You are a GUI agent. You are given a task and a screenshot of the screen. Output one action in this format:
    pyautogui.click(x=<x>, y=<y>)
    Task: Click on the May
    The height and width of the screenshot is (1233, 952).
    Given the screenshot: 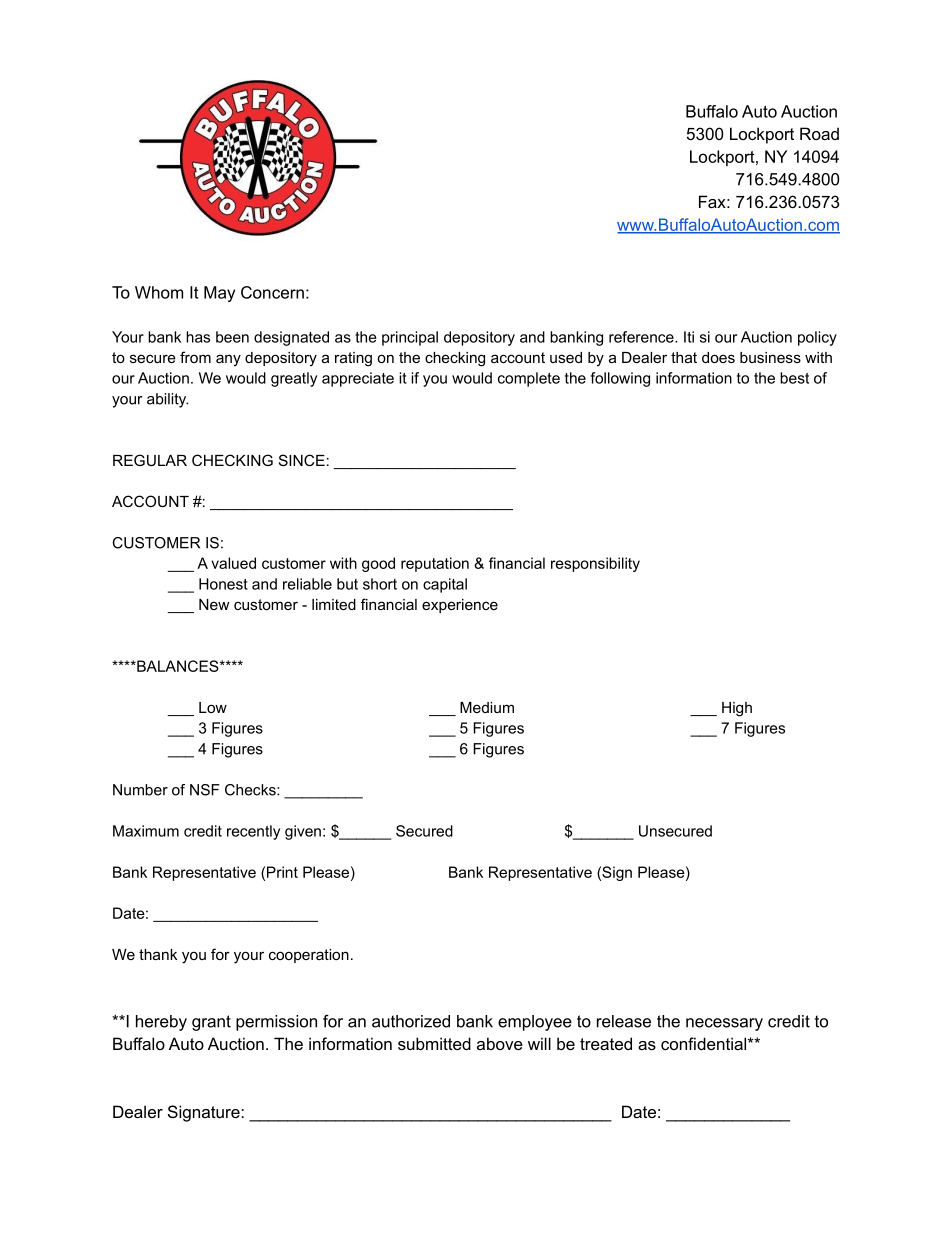 What is the action you would take?
    pyautogui.click(x=219, y=294)
